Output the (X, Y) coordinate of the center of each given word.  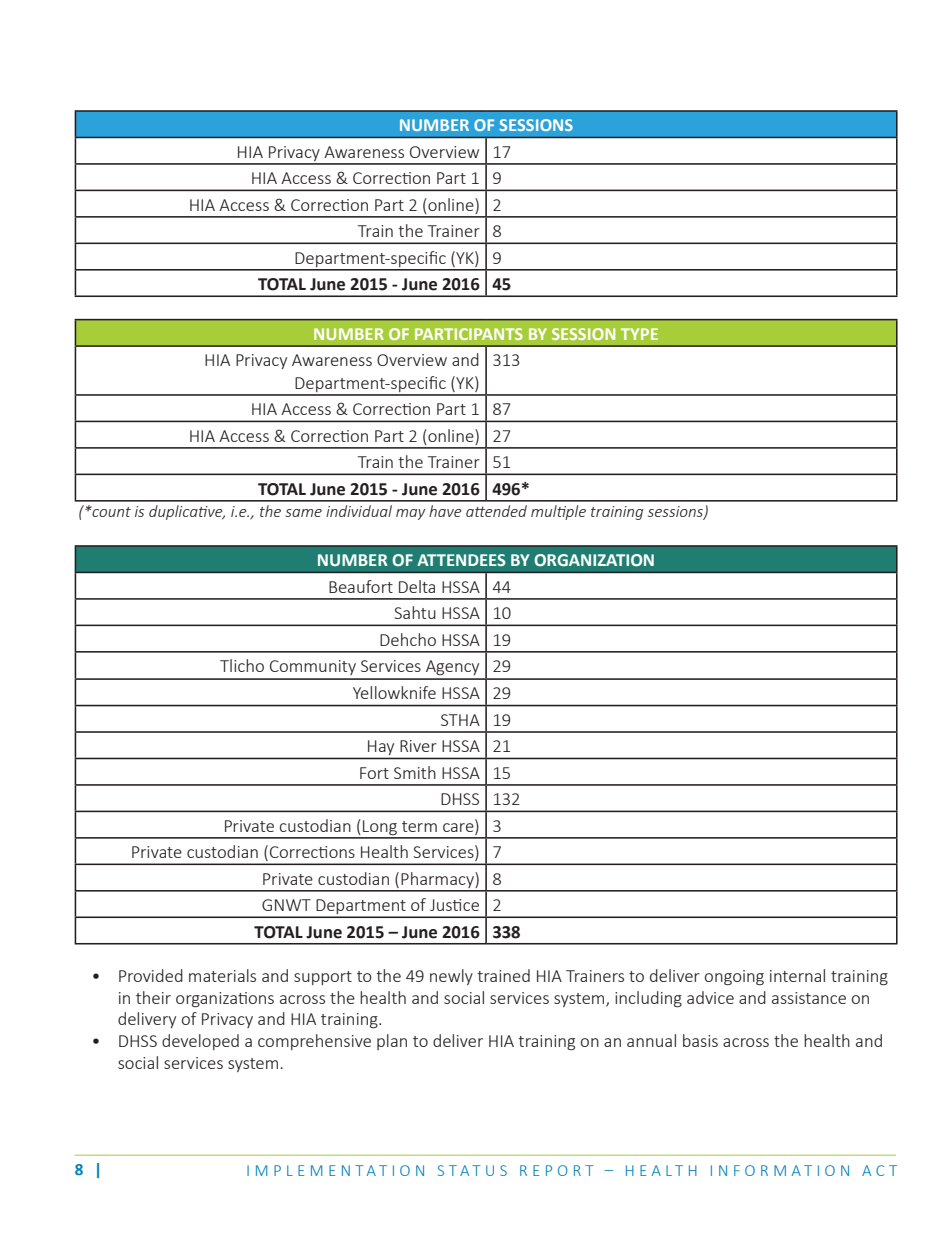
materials (222, 975)
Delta (417, 586)
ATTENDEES (461, 560)
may (410, 514)
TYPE (639, 334)
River (418, 746)
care (459, 827)
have (445, 511)
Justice (454, 905)
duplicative (187, 512)
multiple (558, 512)
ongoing (734, 977)
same (303, 513)
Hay (381, 747)
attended (496, 511)
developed (200, 1042)
